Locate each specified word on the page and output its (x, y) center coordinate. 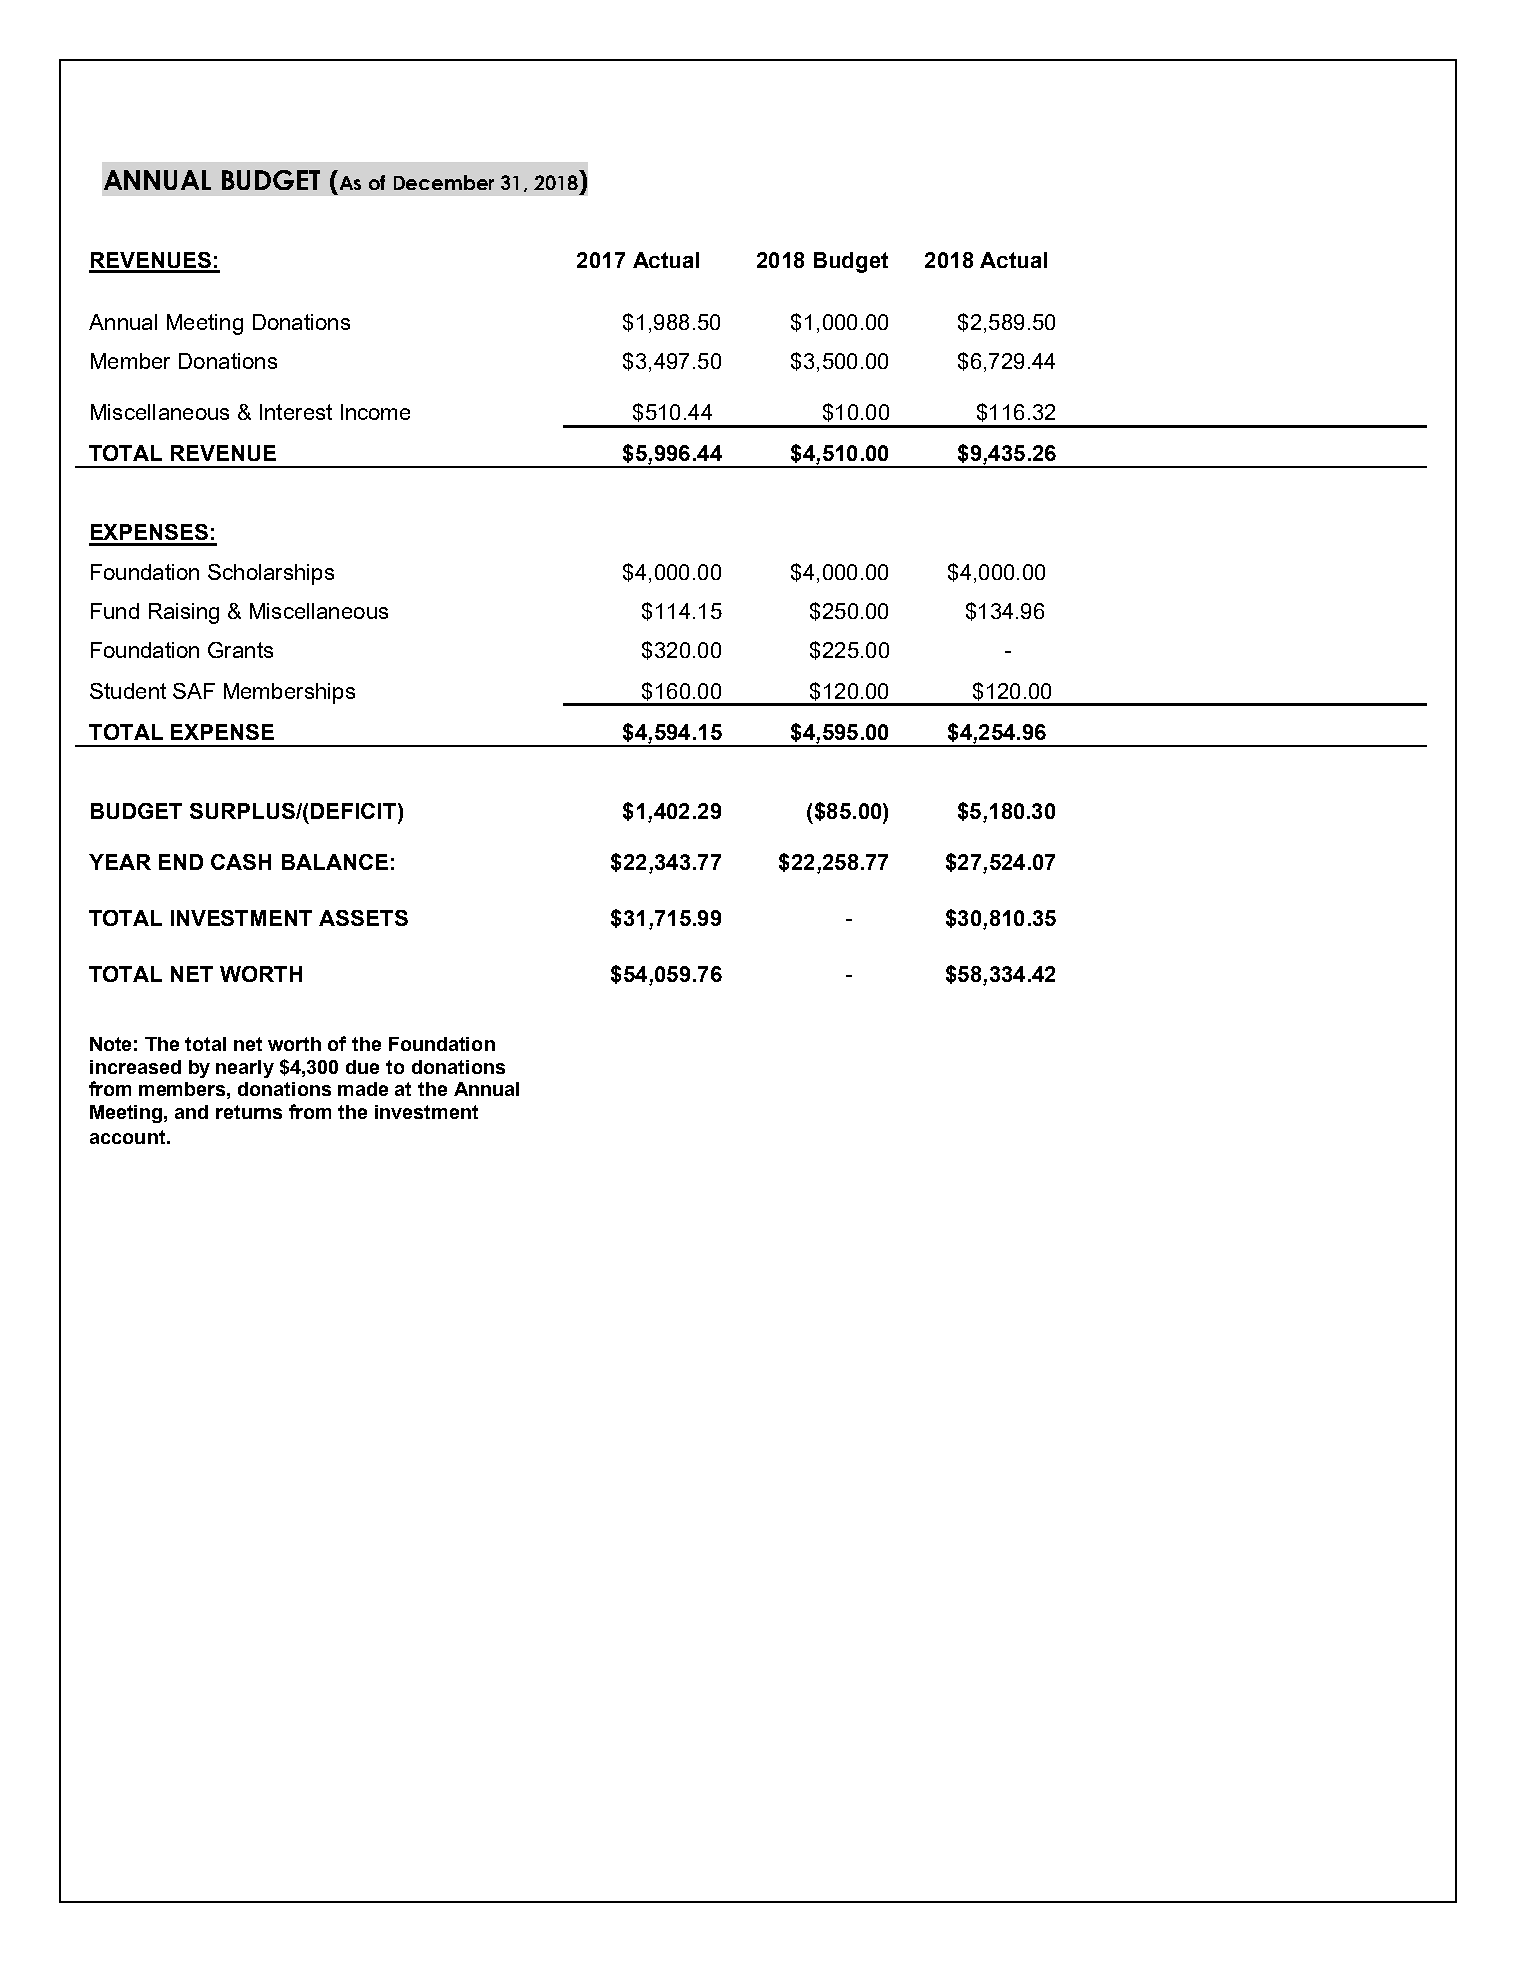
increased (135, 1067)
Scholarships (271, 574)
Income (375, 412)
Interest (296, 412)
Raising (184, 613)
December (444, 182)
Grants (240, 650)
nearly (245, 1069)
